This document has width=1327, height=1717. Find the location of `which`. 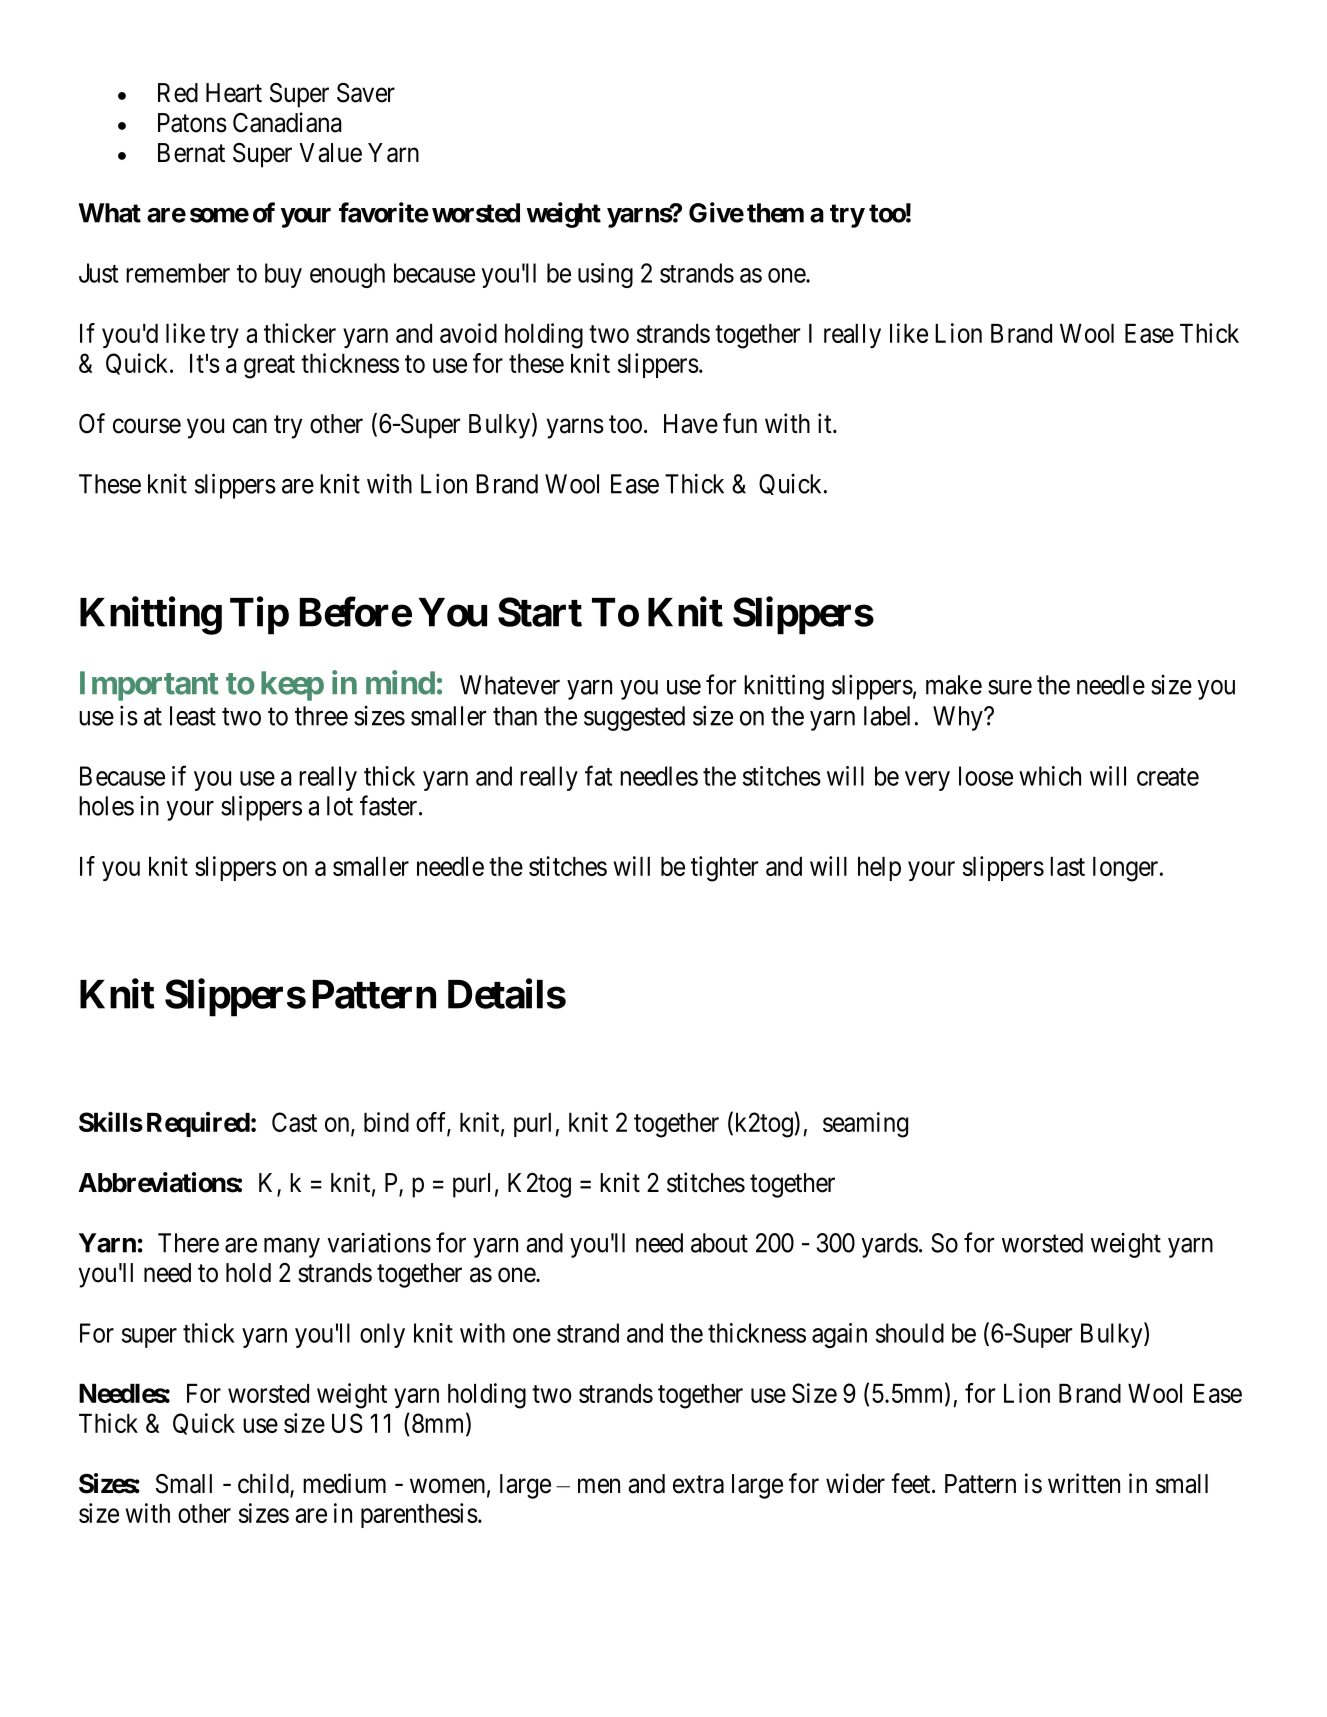

which is located at coordinates (1050, 776).
